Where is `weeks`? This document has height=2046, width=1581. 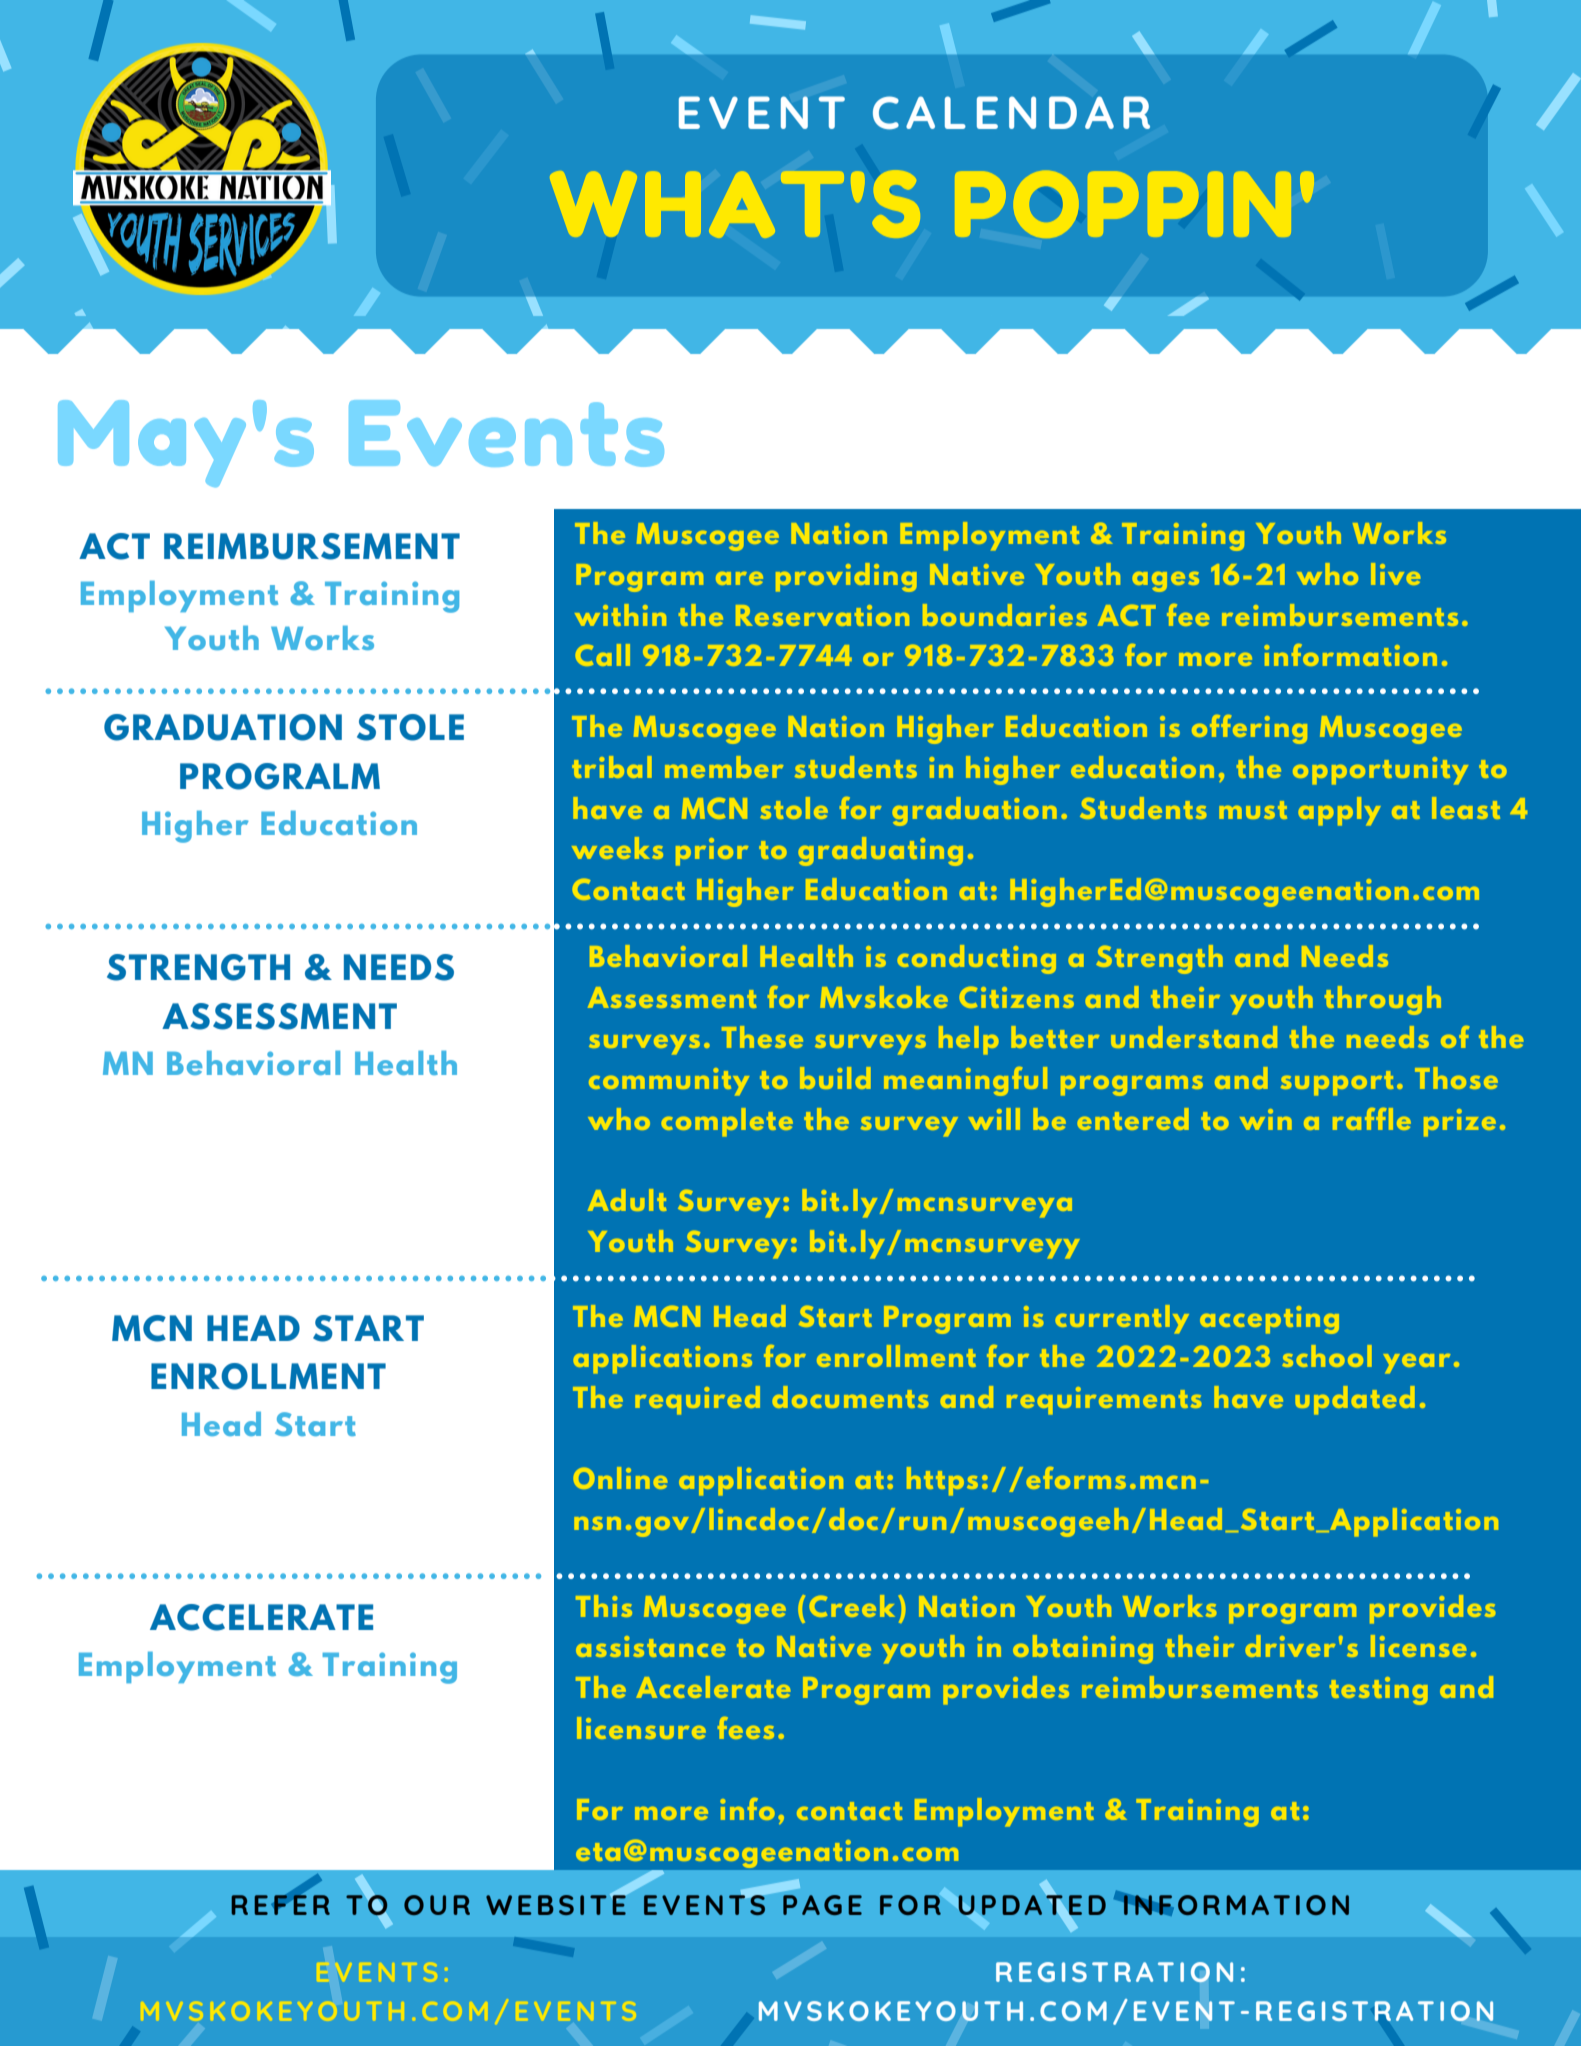
weeks is located at coordinates (617, 848).
